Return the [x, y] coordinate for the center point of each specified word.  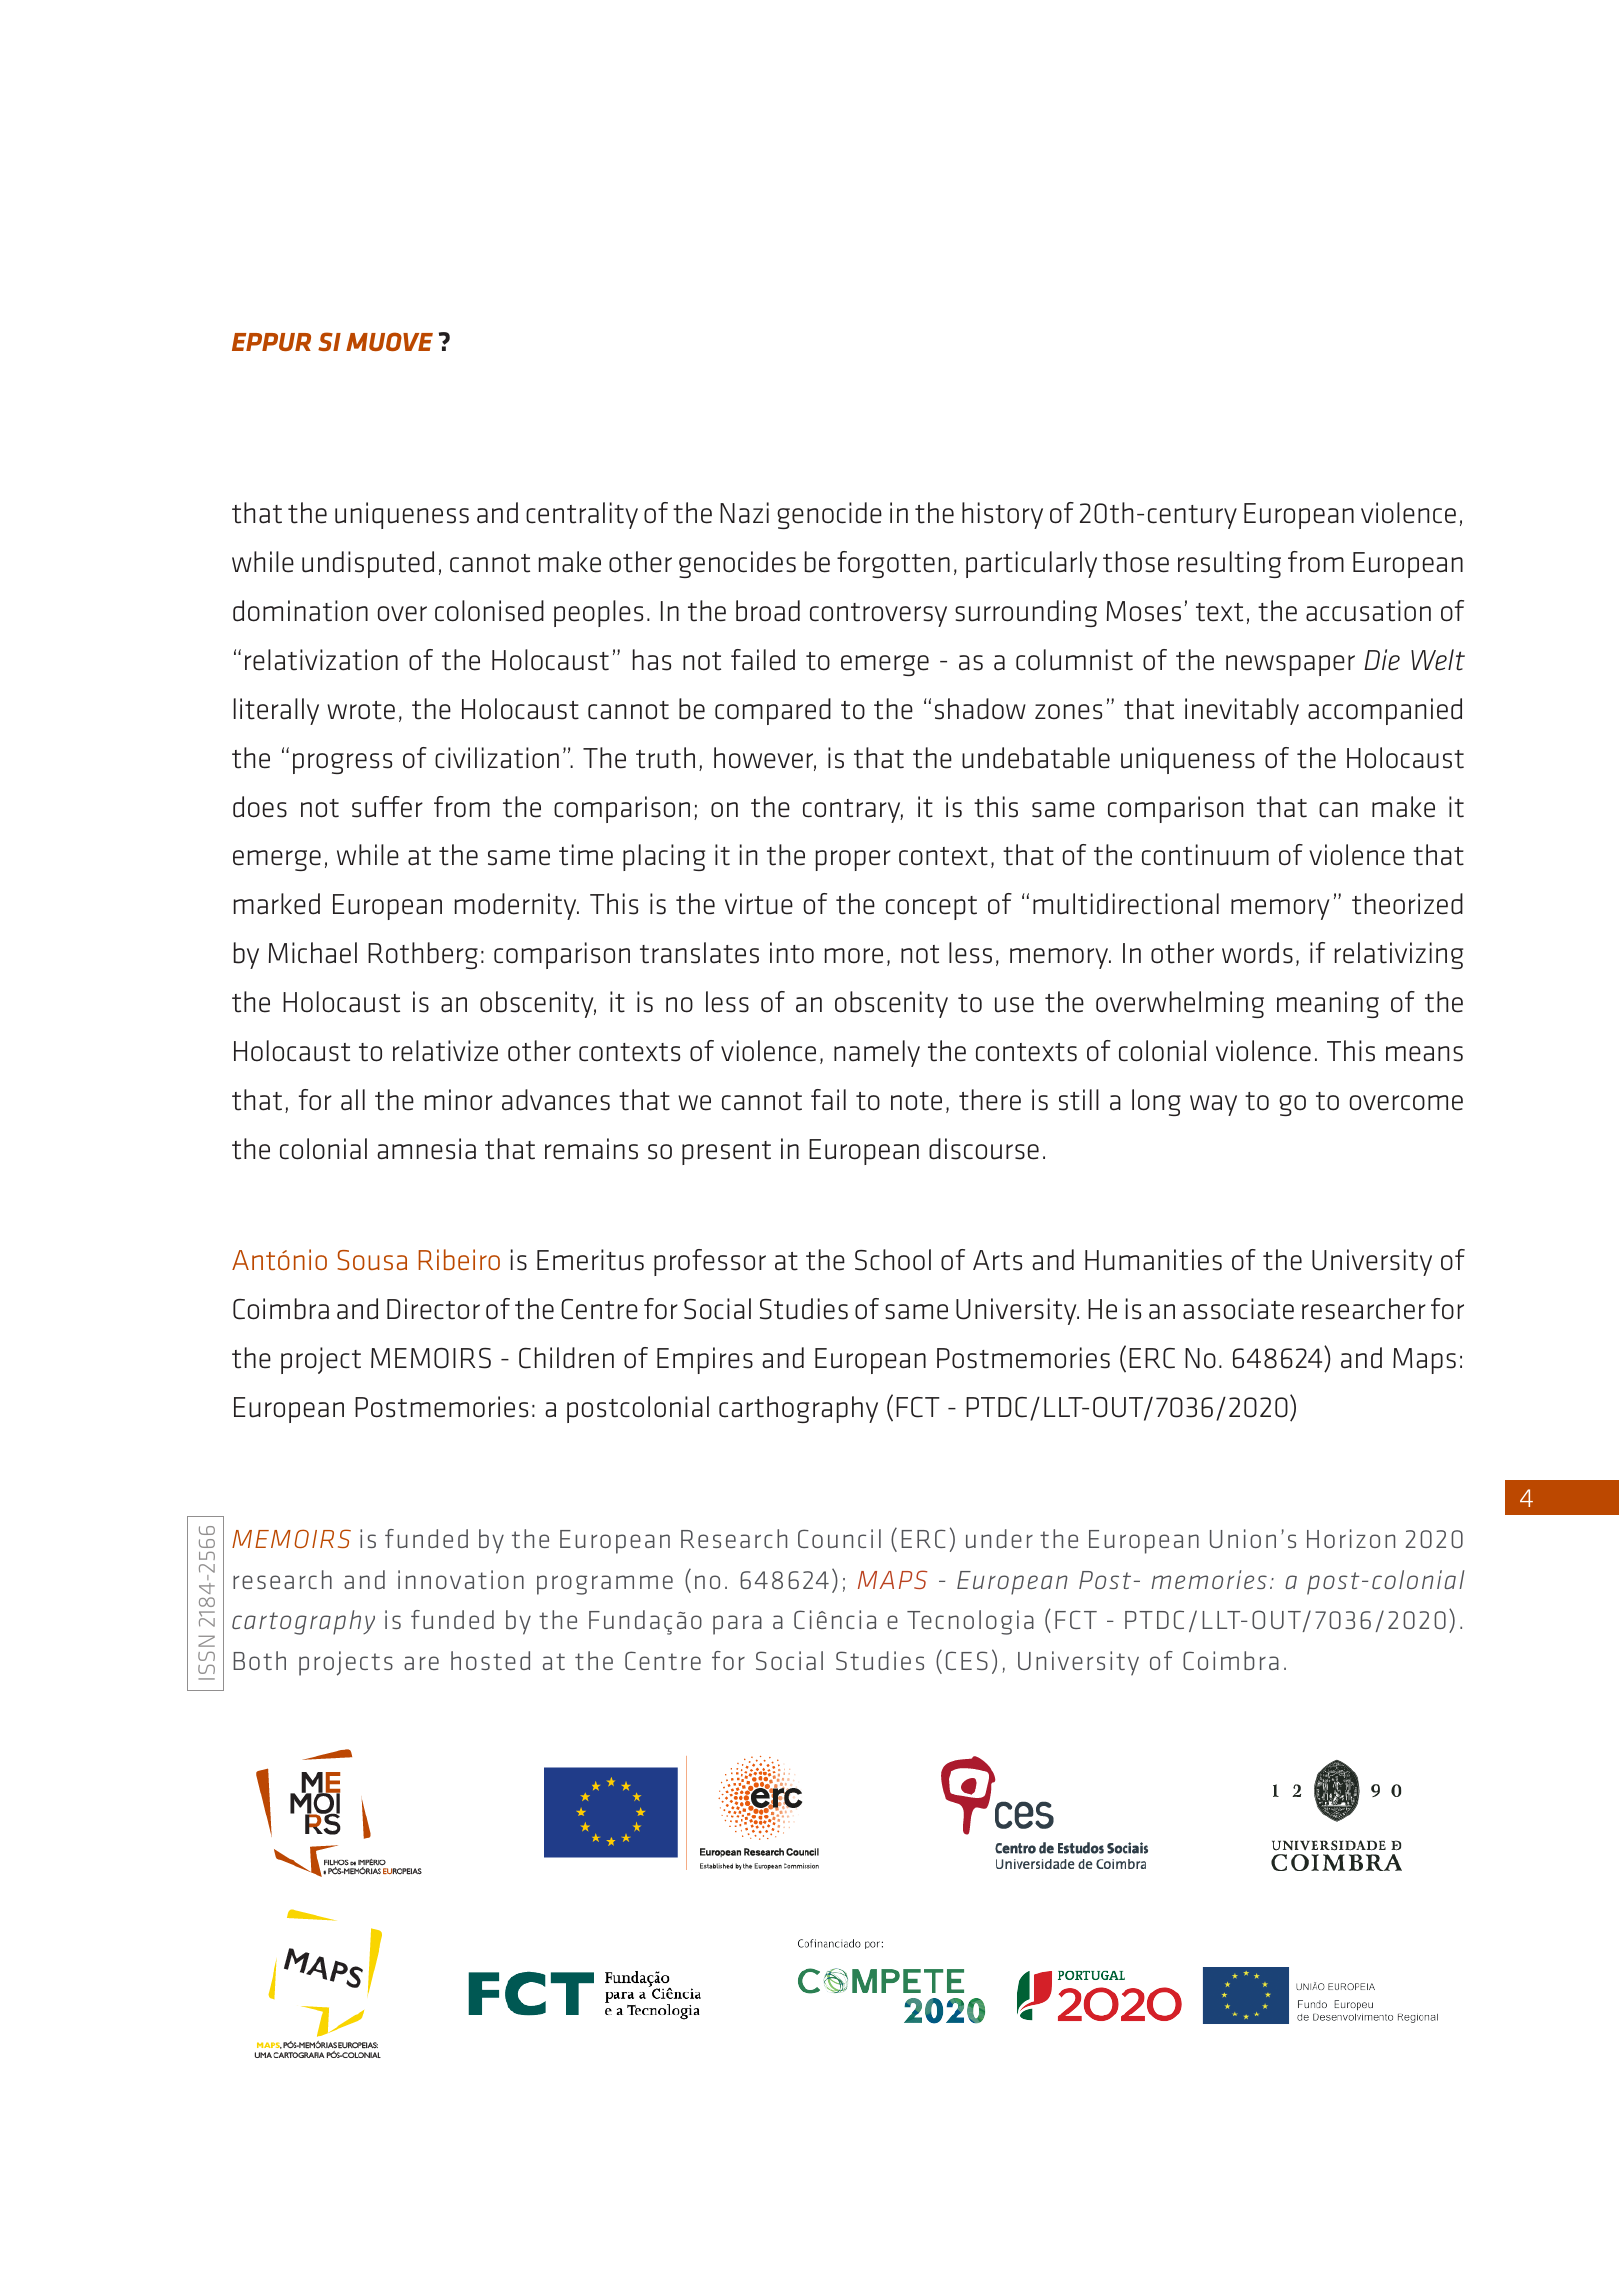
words [1257, 953]
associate [1238, 1309]
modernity [517, 906]
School [893, 1260]
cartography [303, 1622]
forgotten [893, 564]
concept [931, 908]
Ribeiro [459, 1259]
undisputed [368, 564]
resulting [1229, 564]
